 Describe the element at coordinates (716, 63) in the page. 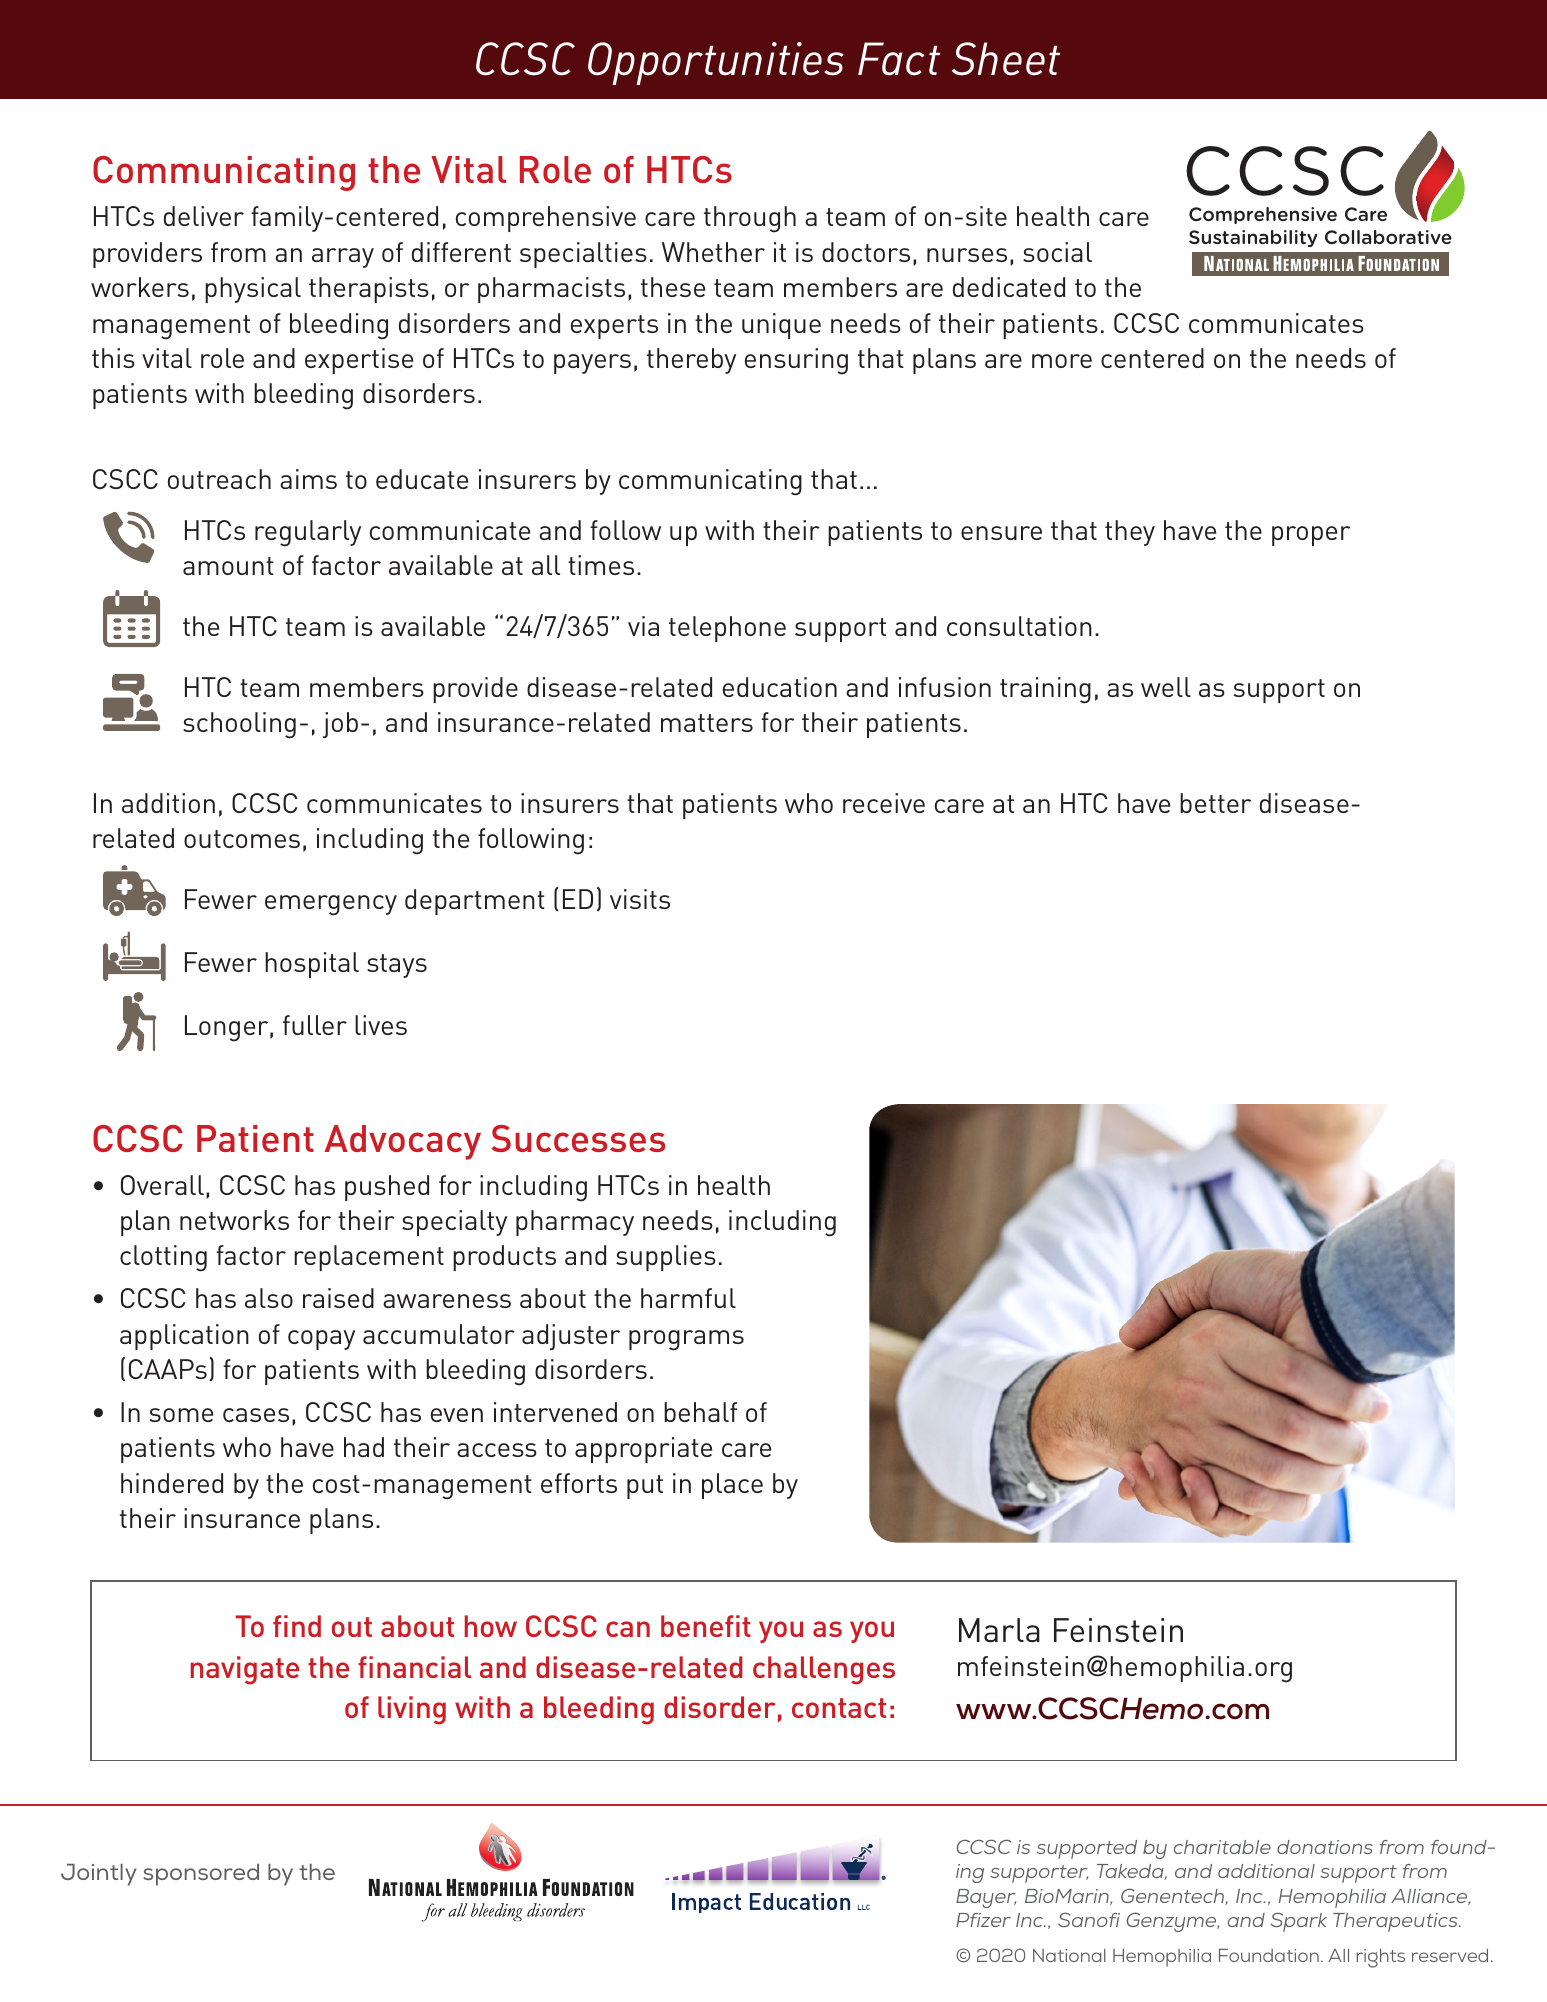

I see `Opportunities` at that location.
